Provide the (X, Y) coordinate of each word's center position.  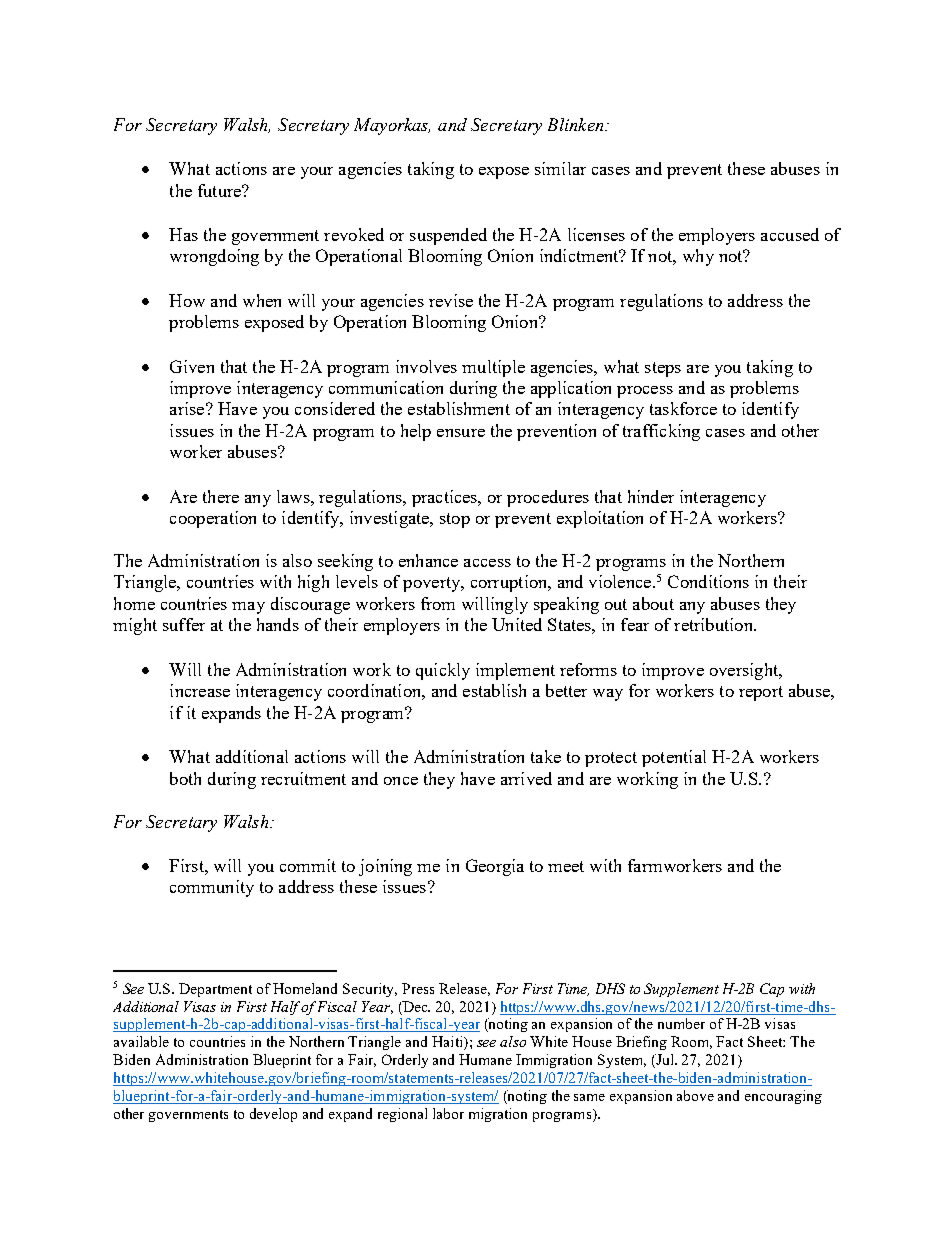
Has (183, 234)
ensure (461, 433)
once (401, 781)
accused (790, 234)
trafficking (661, 432)
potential (674, 758)
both (185, 778)
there (221, 496)
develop (273, 1115)
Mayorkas (392, 126)
